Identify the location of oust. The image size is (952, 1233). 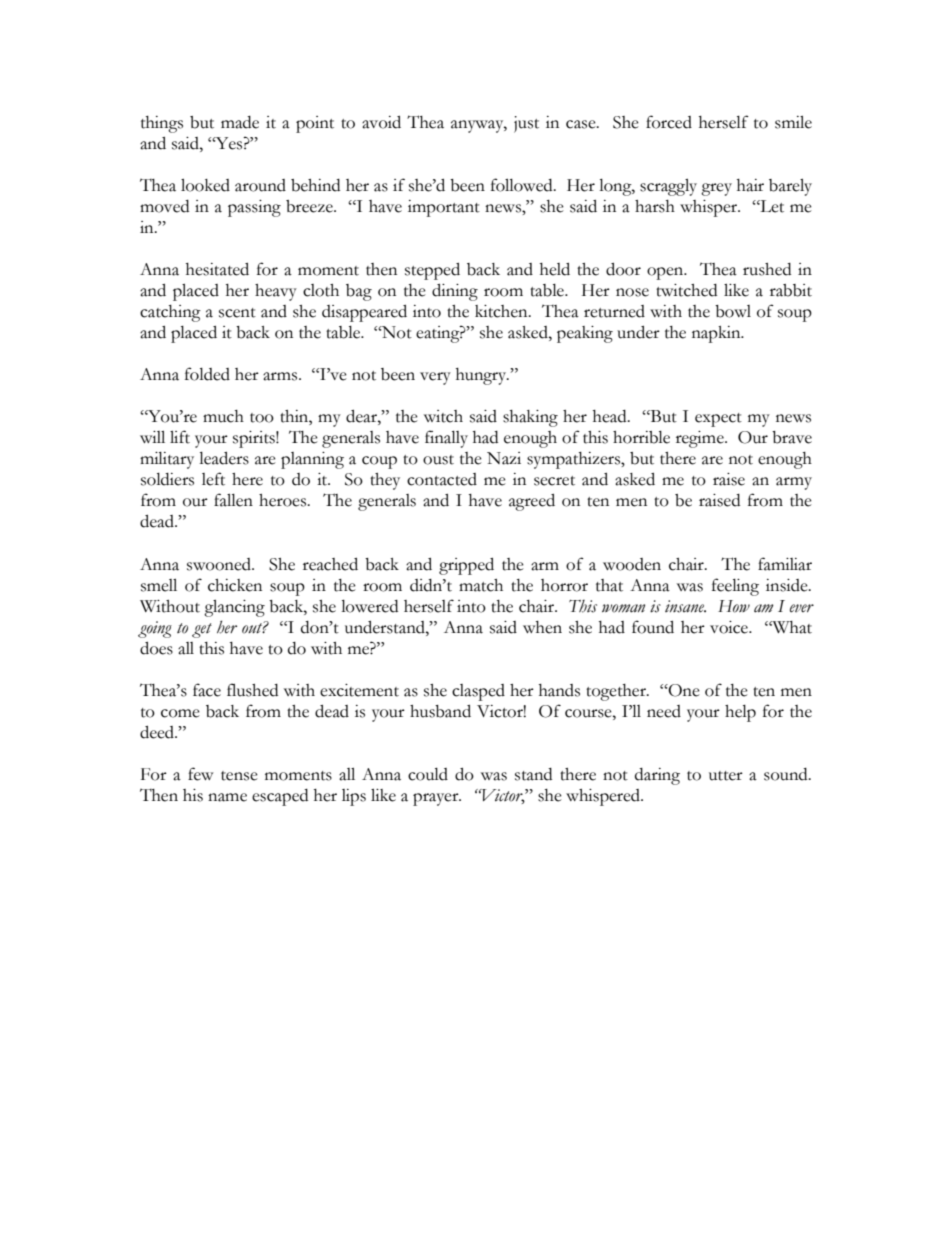
(438, 460).
